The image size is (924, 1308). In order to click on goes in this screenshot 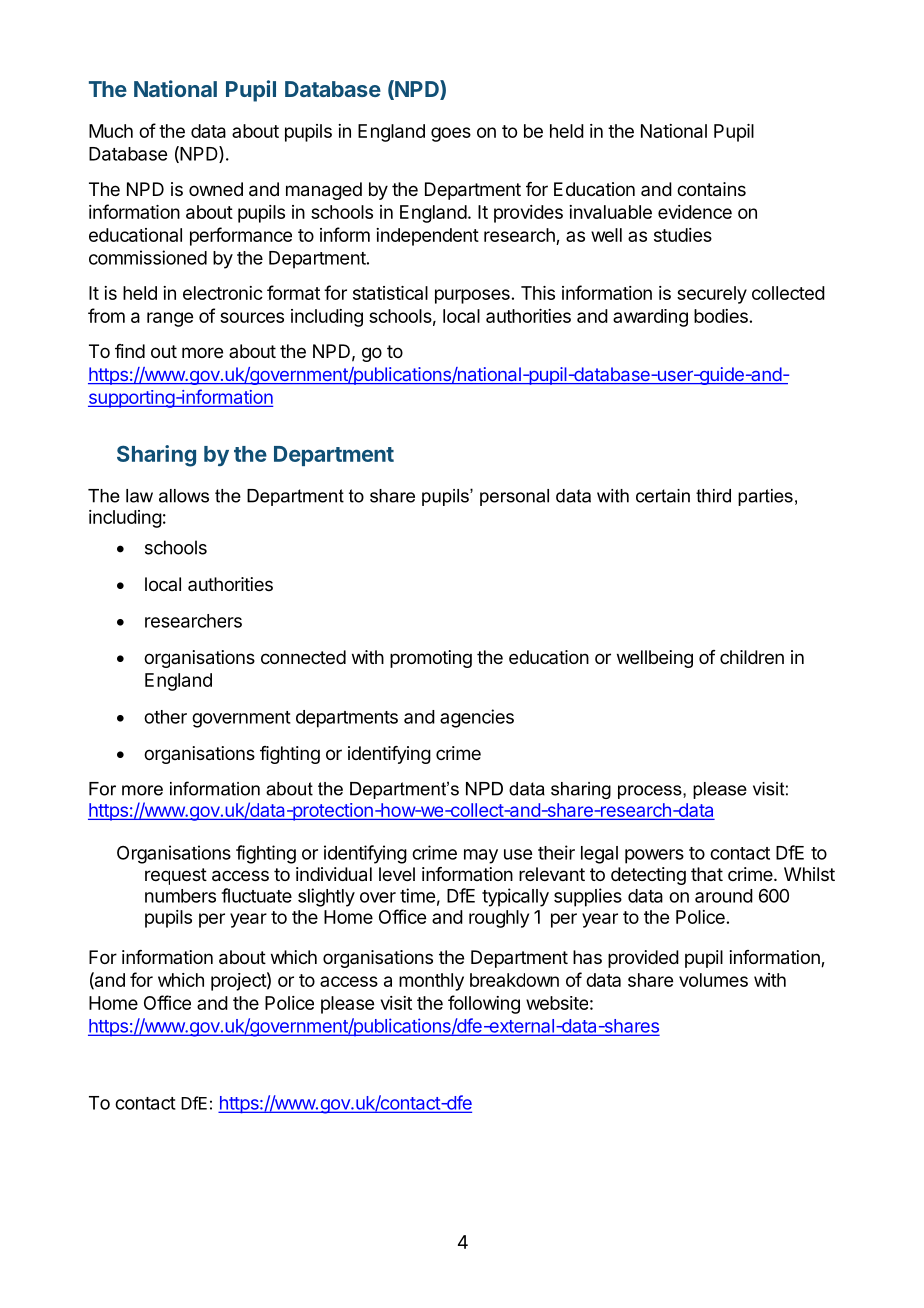, I will do `click(451, 134)`.
